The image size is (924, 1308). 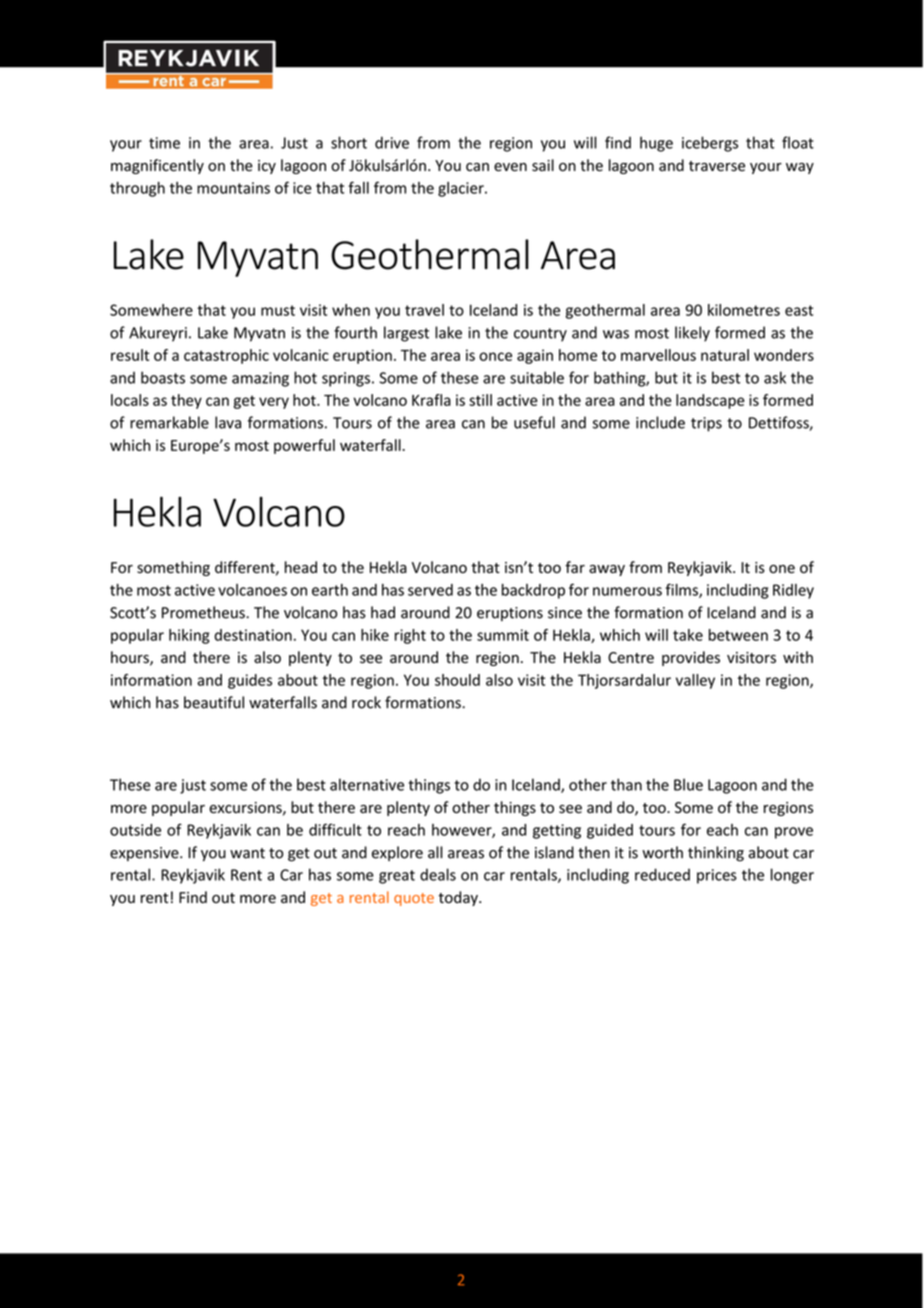 I want to click on mountains, so click(x=233, y=188).
